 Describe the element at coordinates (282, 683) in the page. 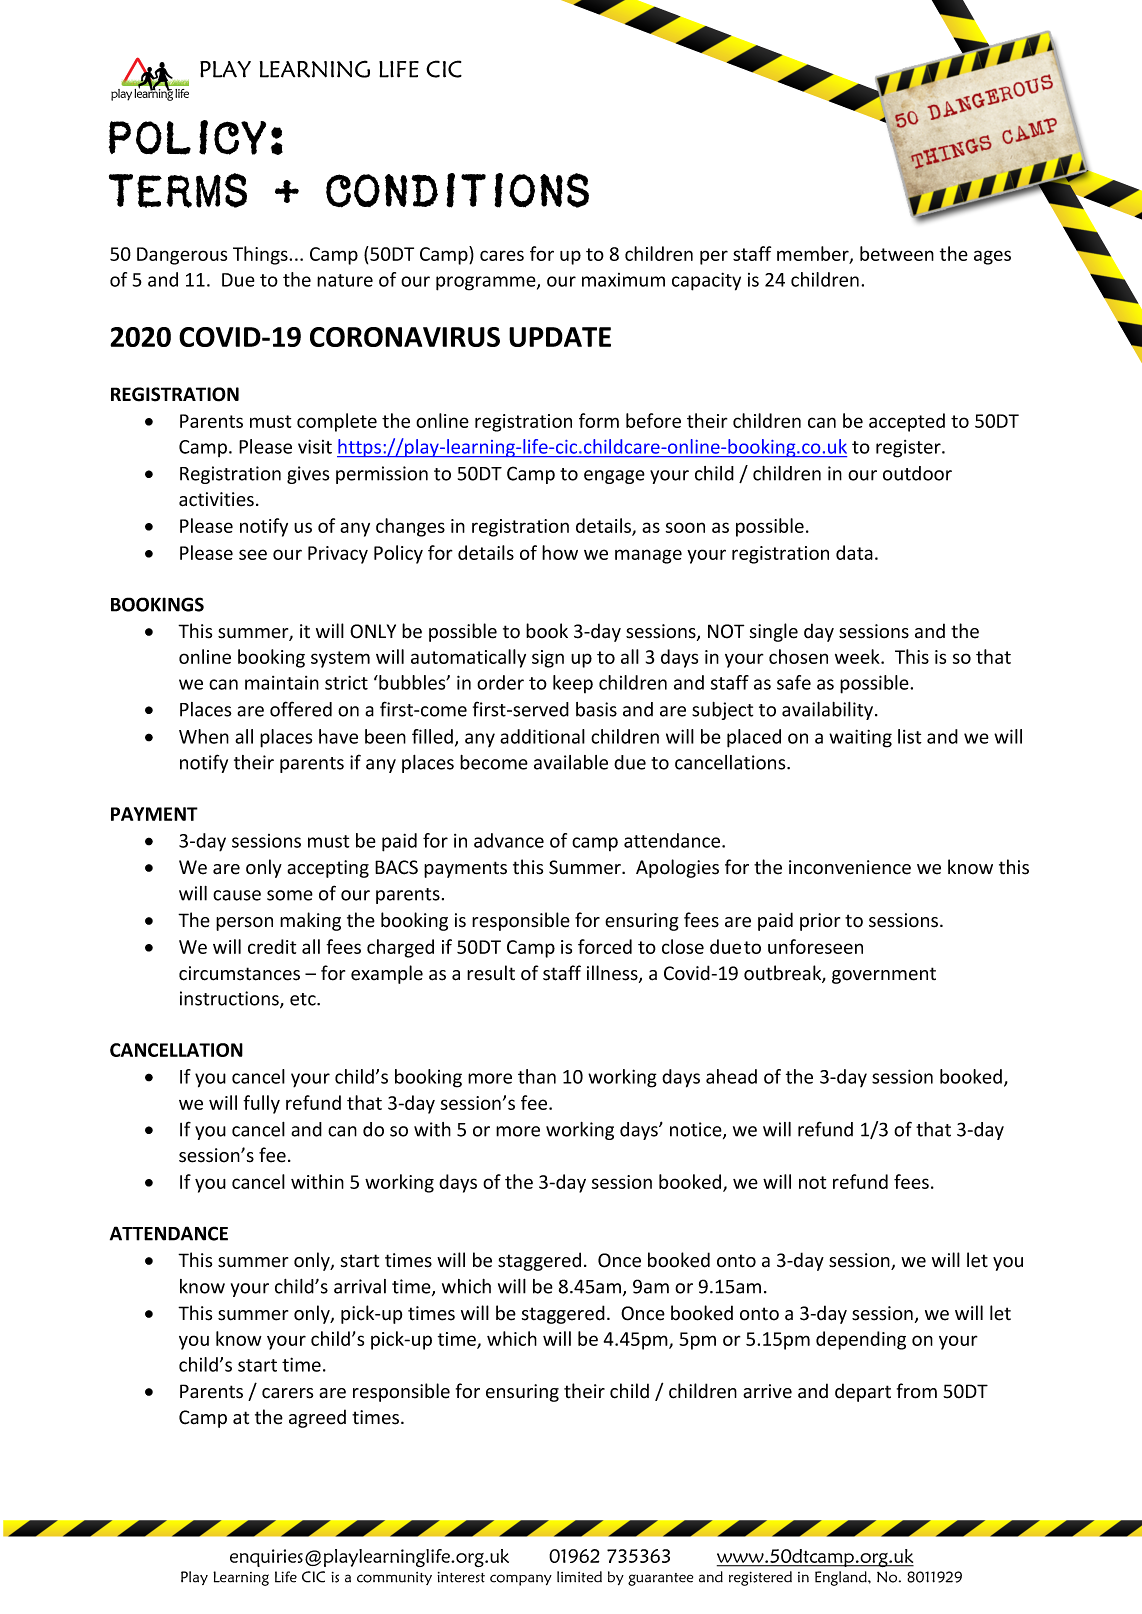

I see `maintain` at that location.
